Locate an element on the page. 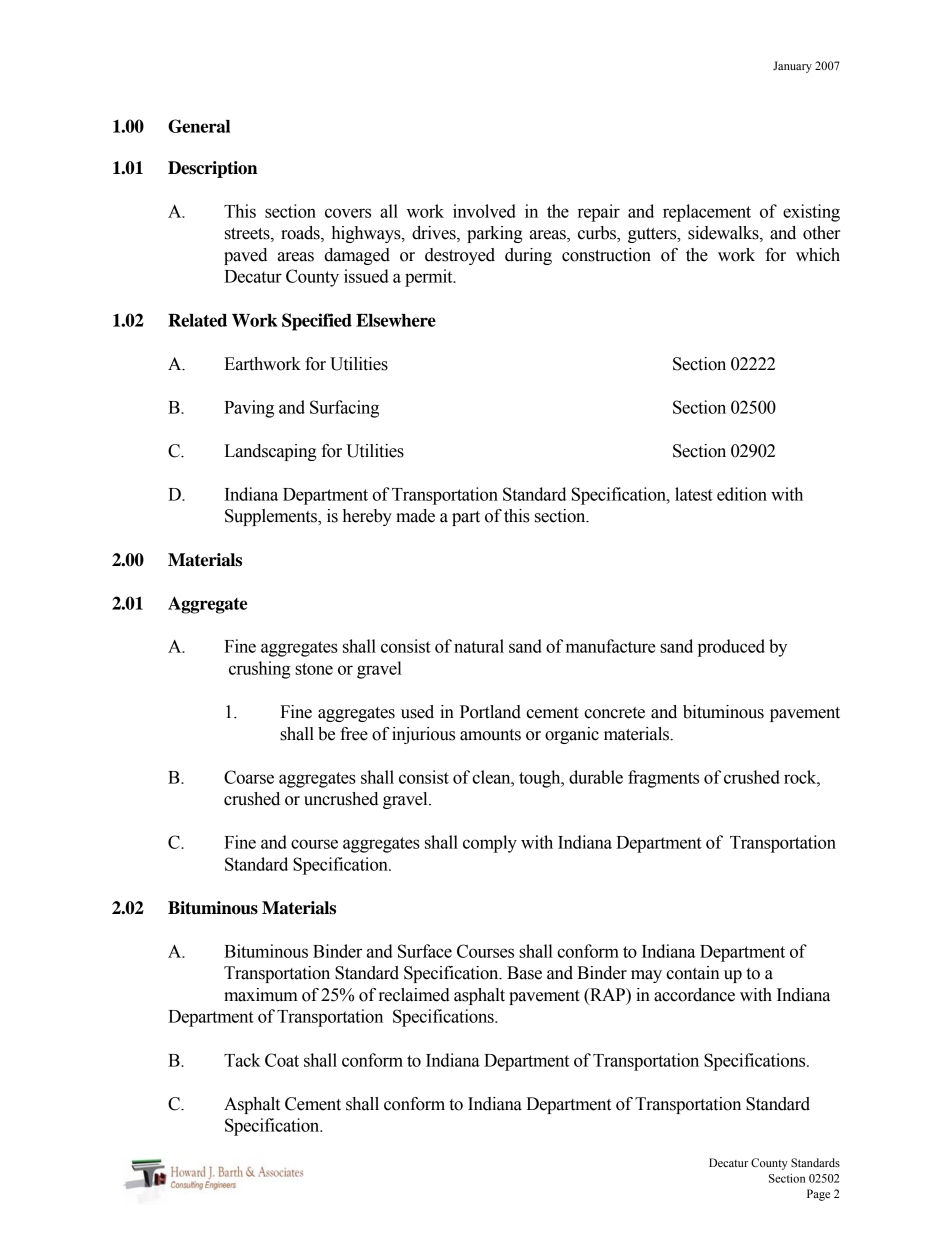 This document has height=1233, width=952. Supplements is located at coordinates (272, 517).
